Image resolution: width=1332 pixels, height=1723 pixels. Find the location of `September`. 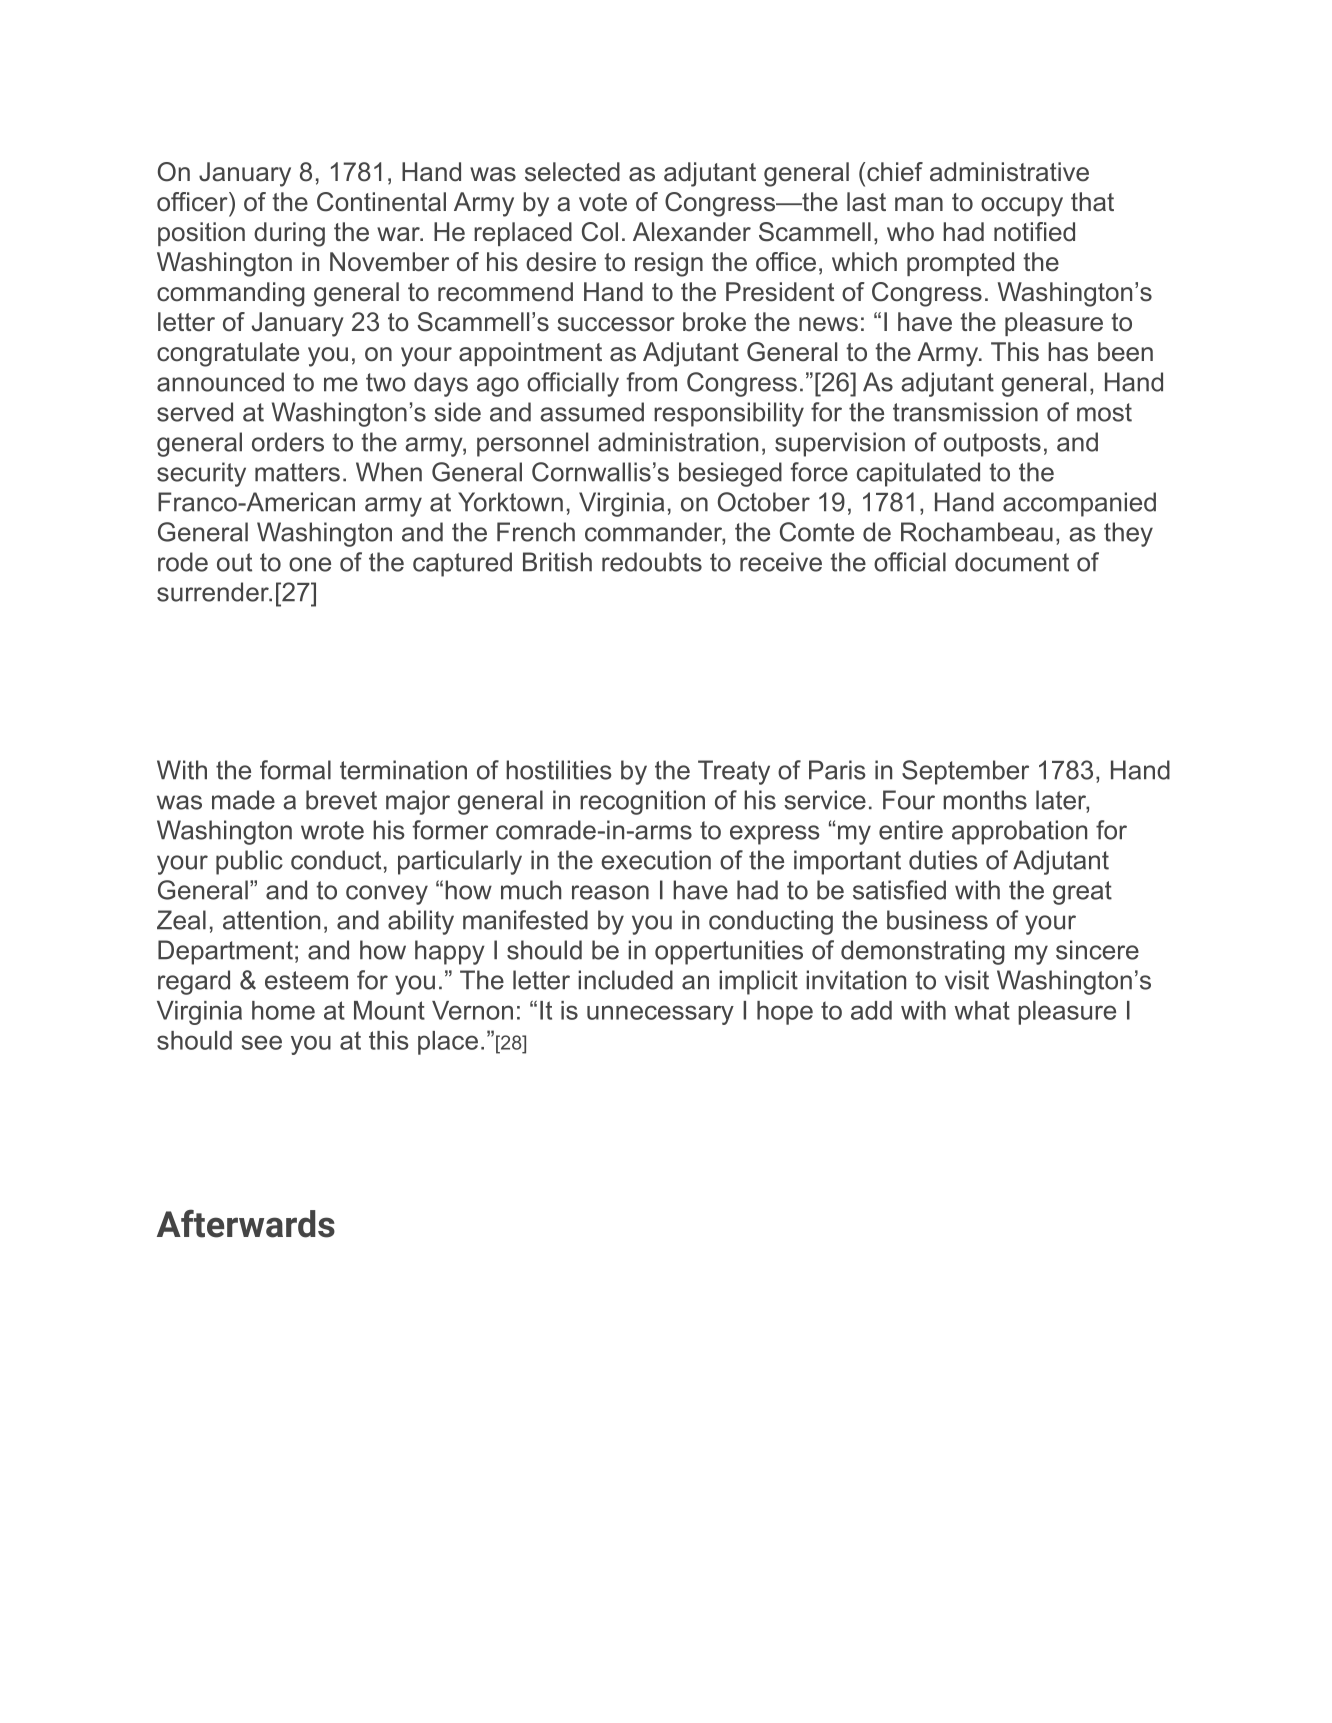

September is located at coordinates (965, 772).
